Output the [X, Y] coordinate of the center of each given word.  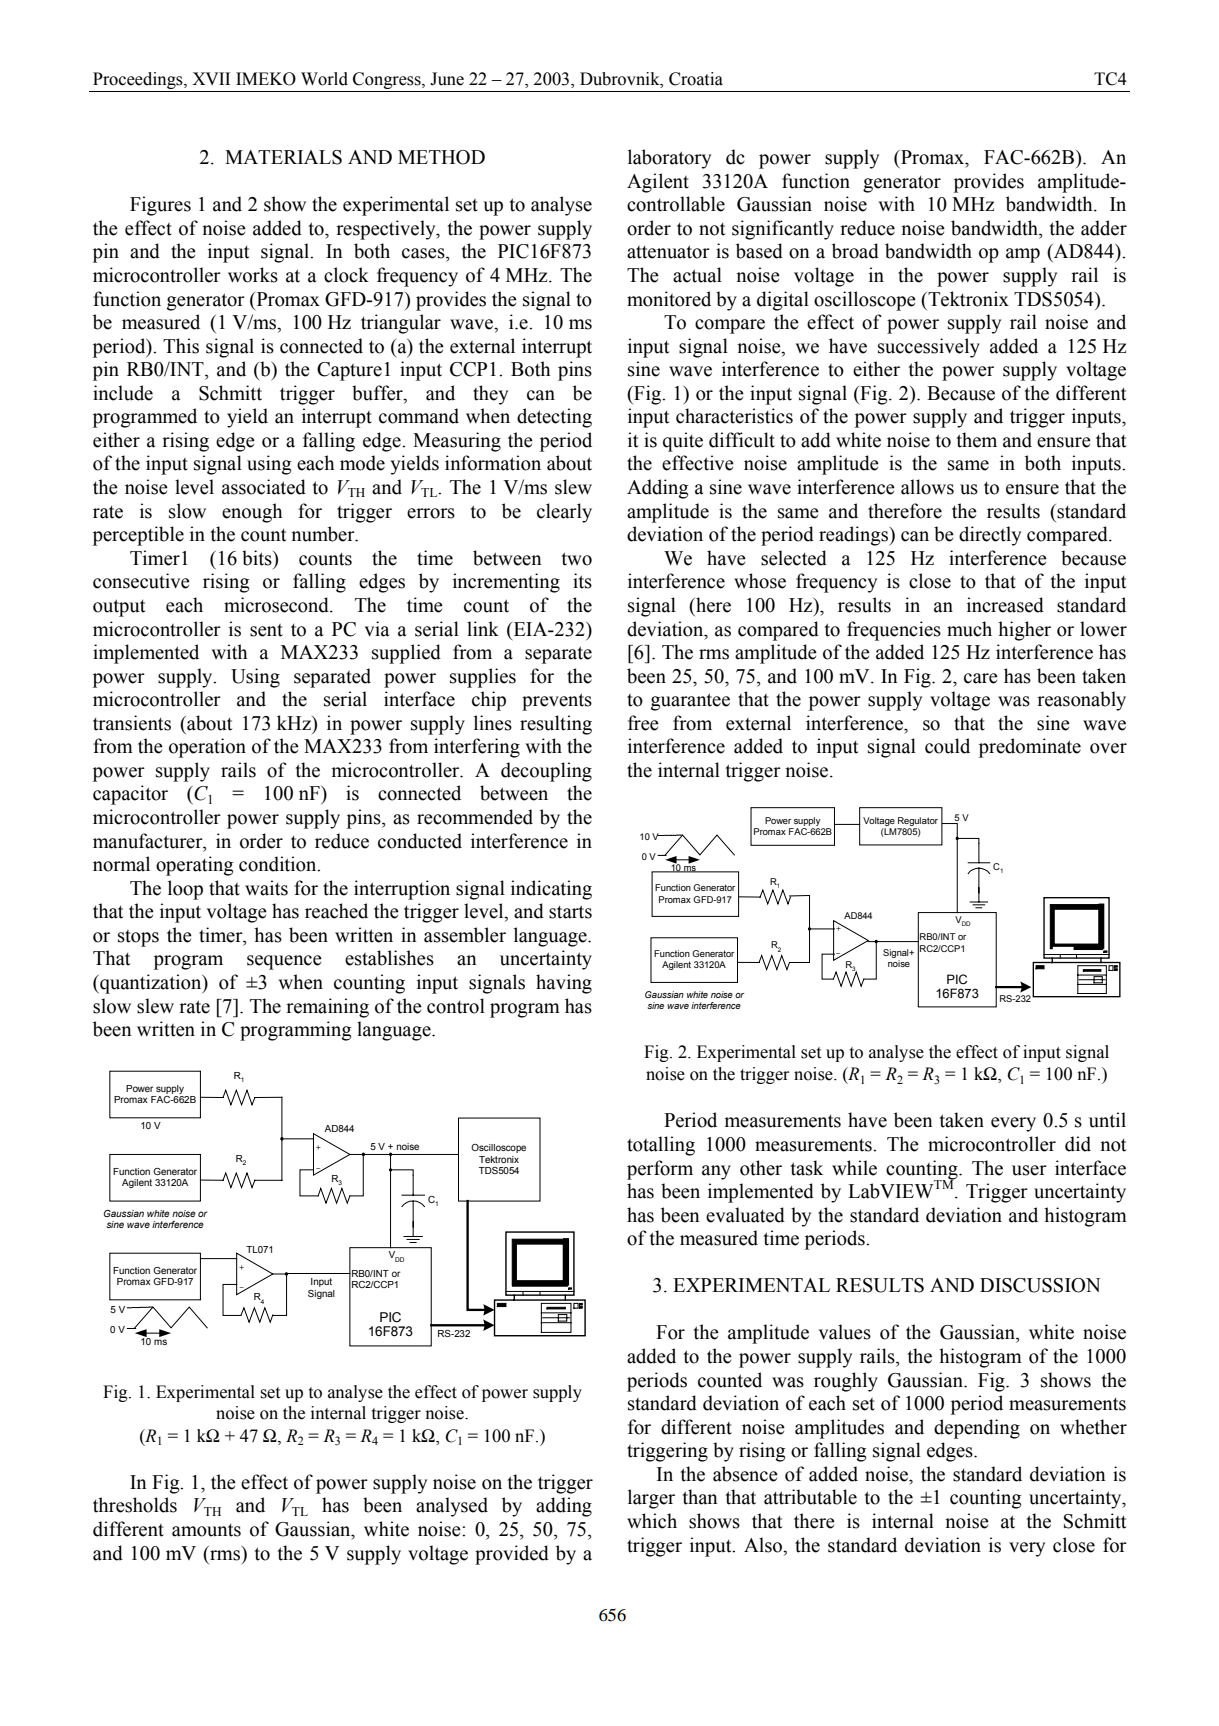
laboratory [669, 159]
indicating [551, 890]
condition [279, 864]
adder [1104, 228]
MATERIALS [283, 157]
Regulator [918, 821]
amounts [206, 1530]
